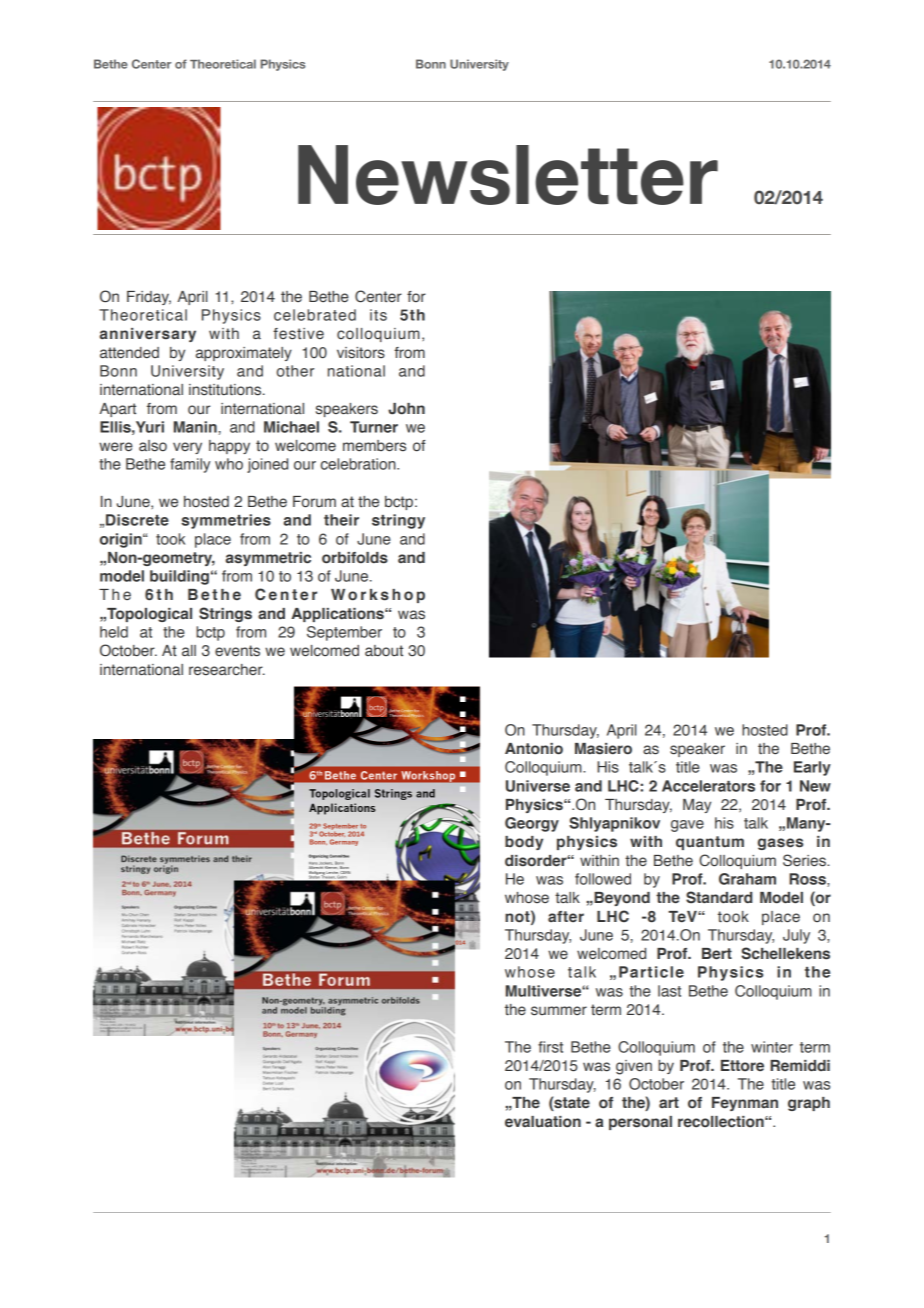 This screenshot has height=1308, width=924. I want to click on first, so click(550, 1047).
